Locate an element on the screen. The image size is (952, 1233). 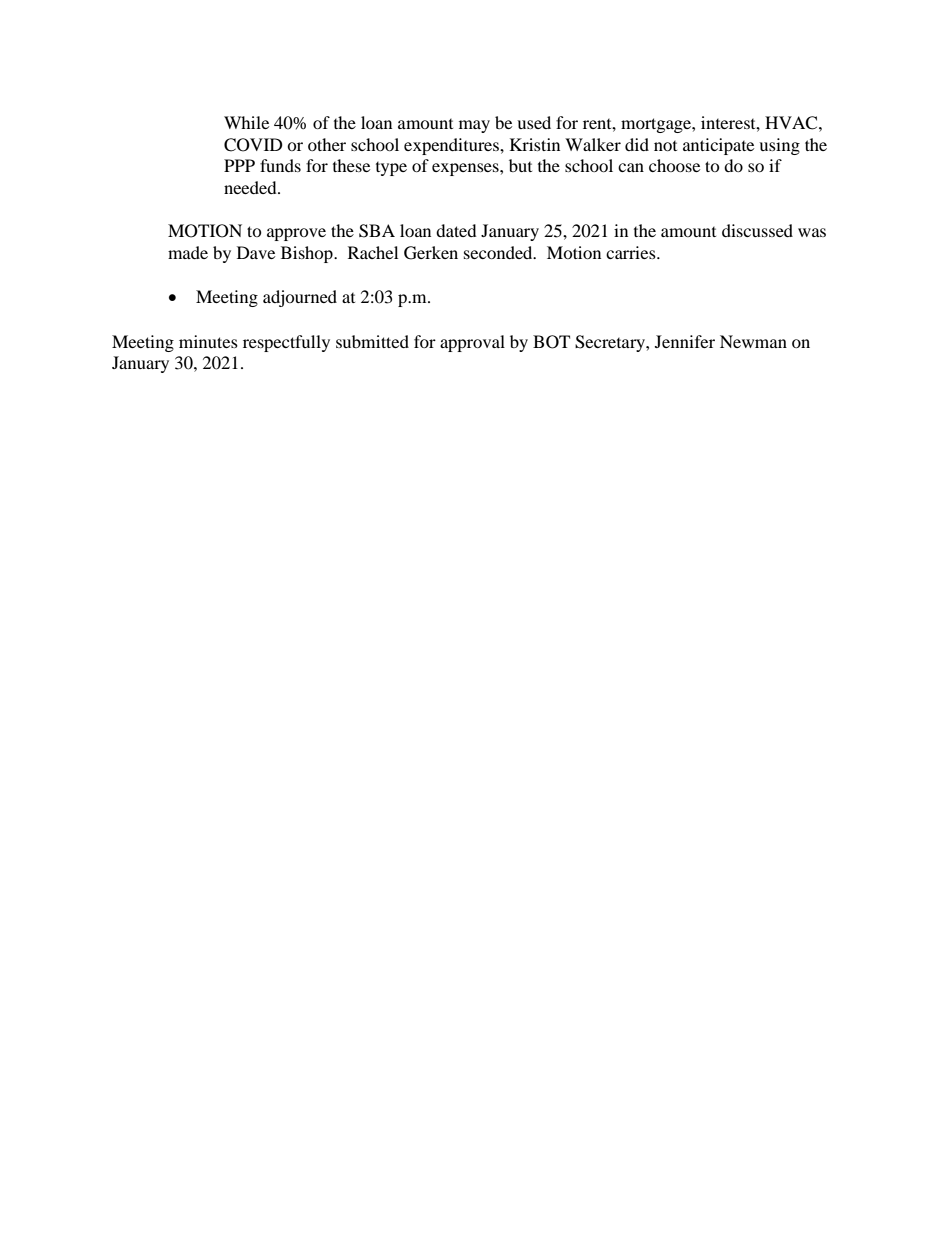
may is located at coordinates (474, 126).
